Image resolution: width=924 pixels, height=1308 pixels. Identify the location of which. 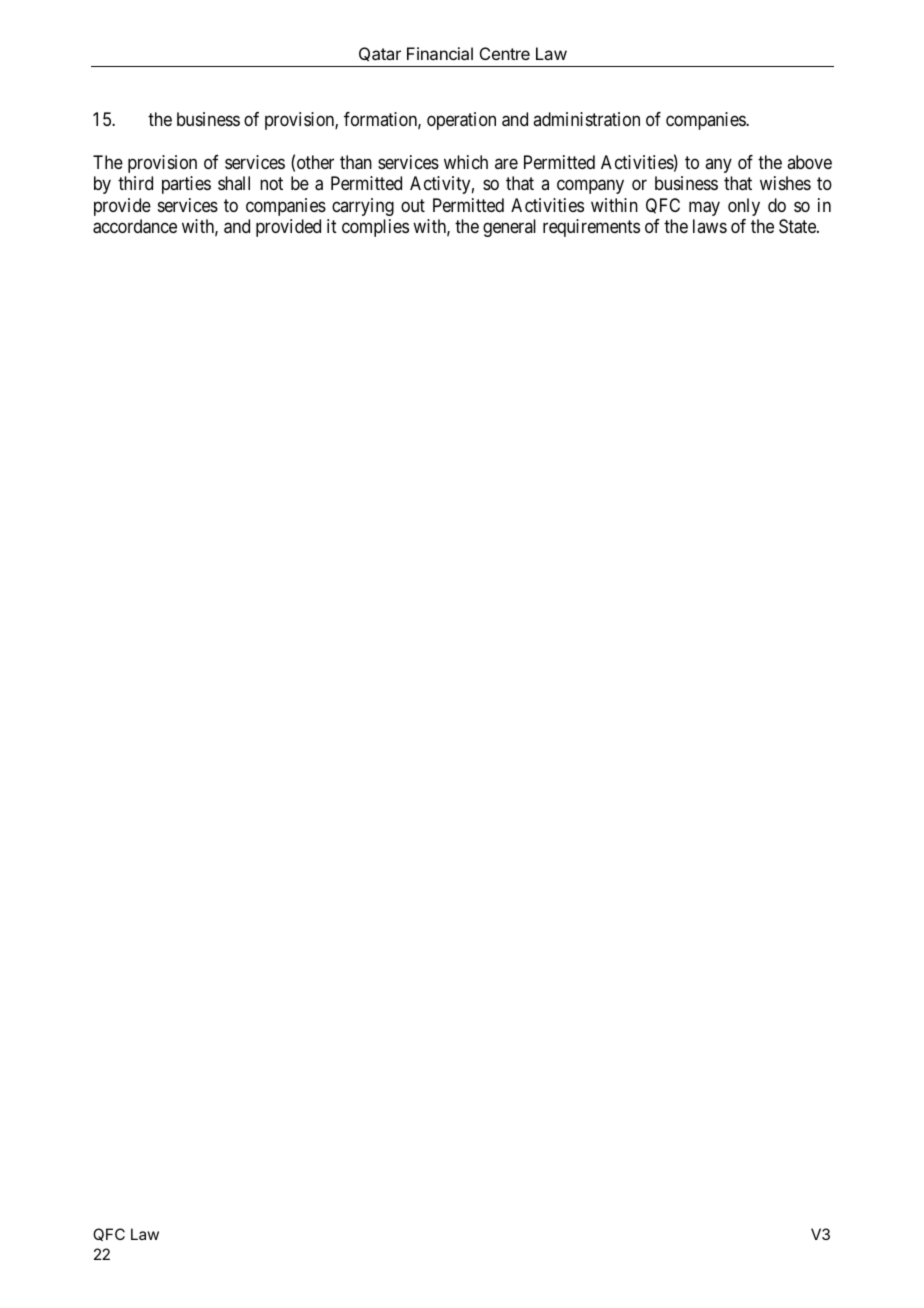
(466, 162).
